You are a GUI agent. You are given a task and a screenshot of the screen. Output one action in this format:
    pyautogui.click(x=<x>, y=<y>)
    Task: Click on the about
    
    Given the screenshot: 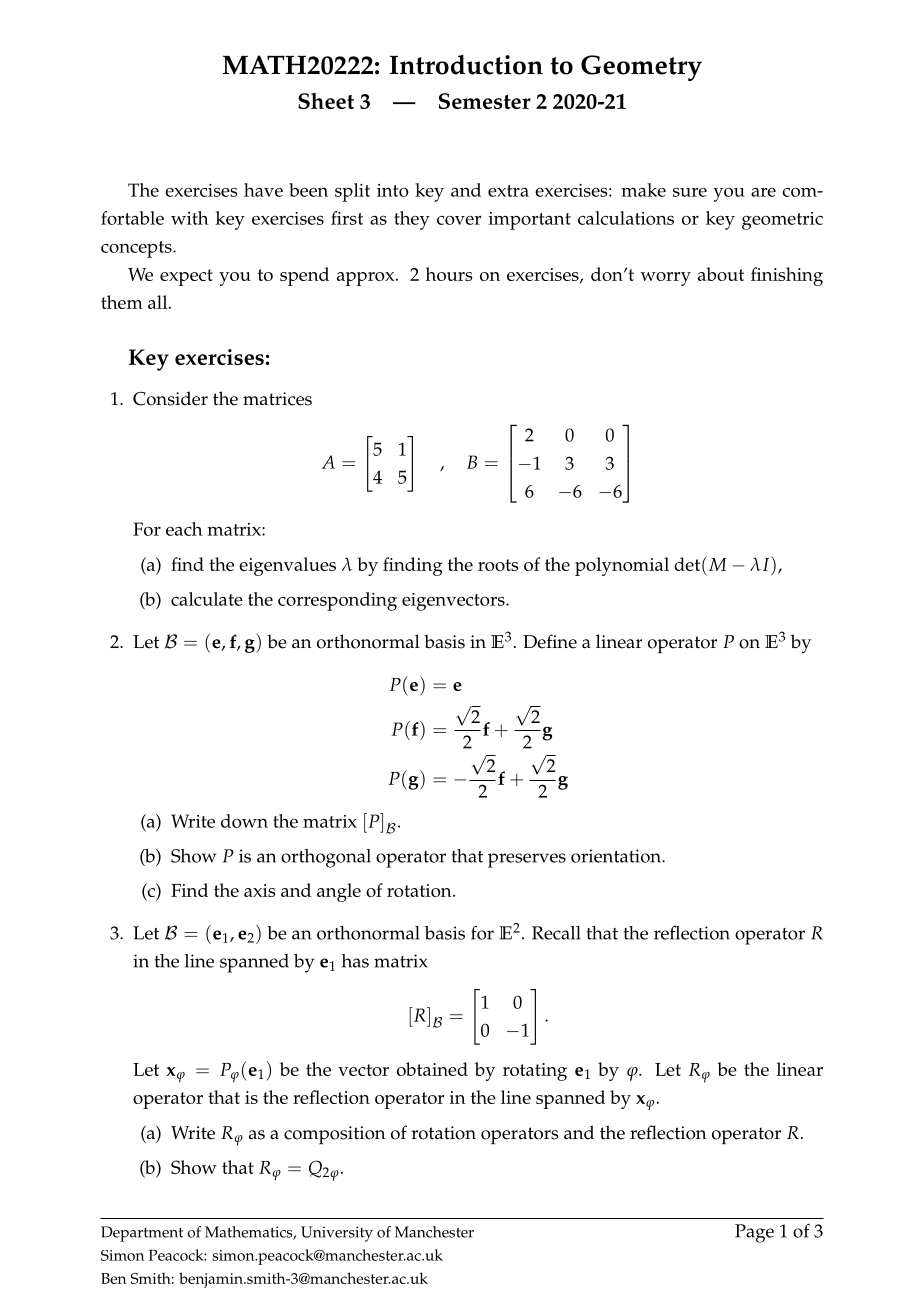 What is the action you would take?
    pyautogui.click(x=721, y=274)
